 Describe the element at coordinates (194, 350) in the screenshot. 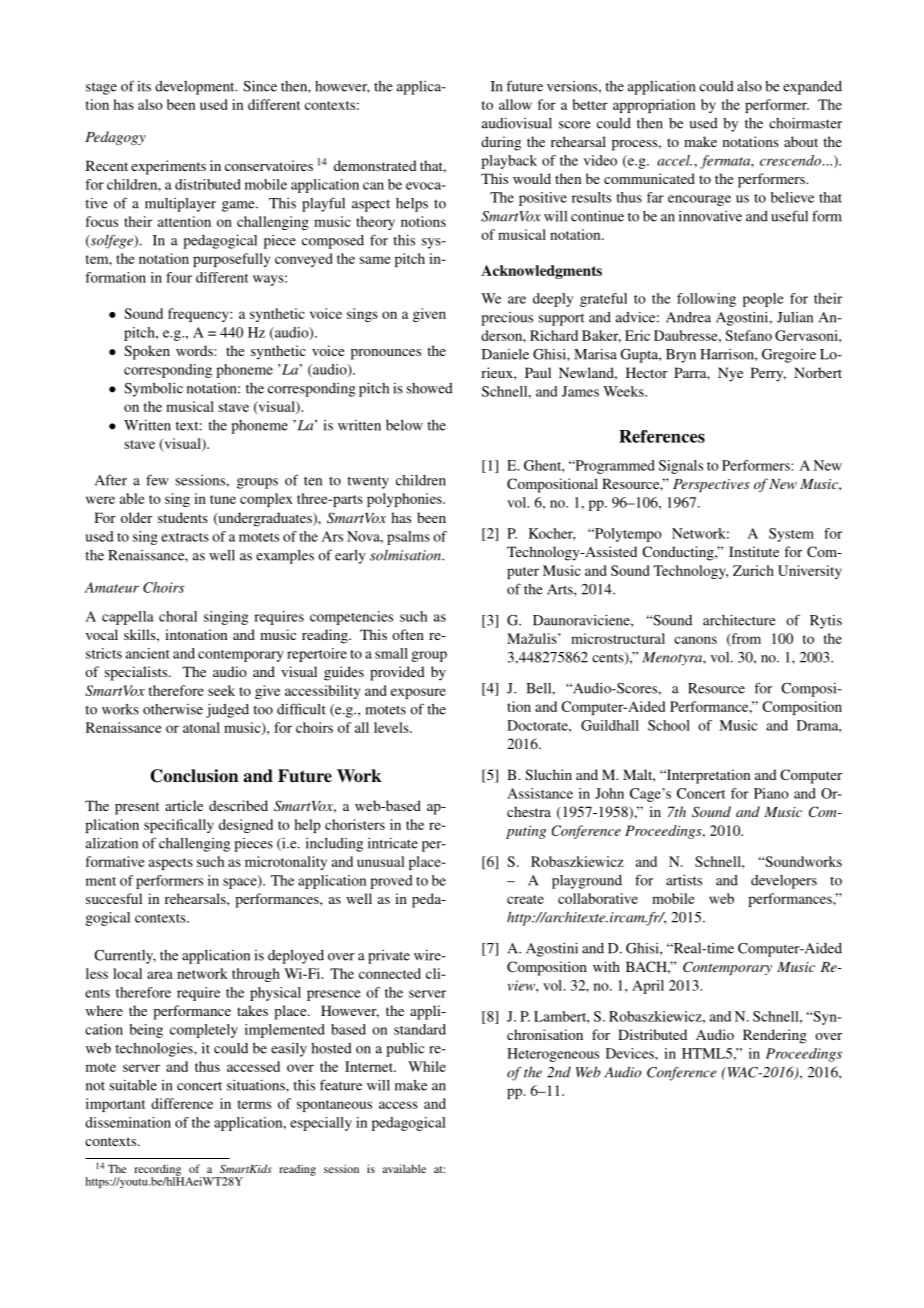

I see `words` at that location.
